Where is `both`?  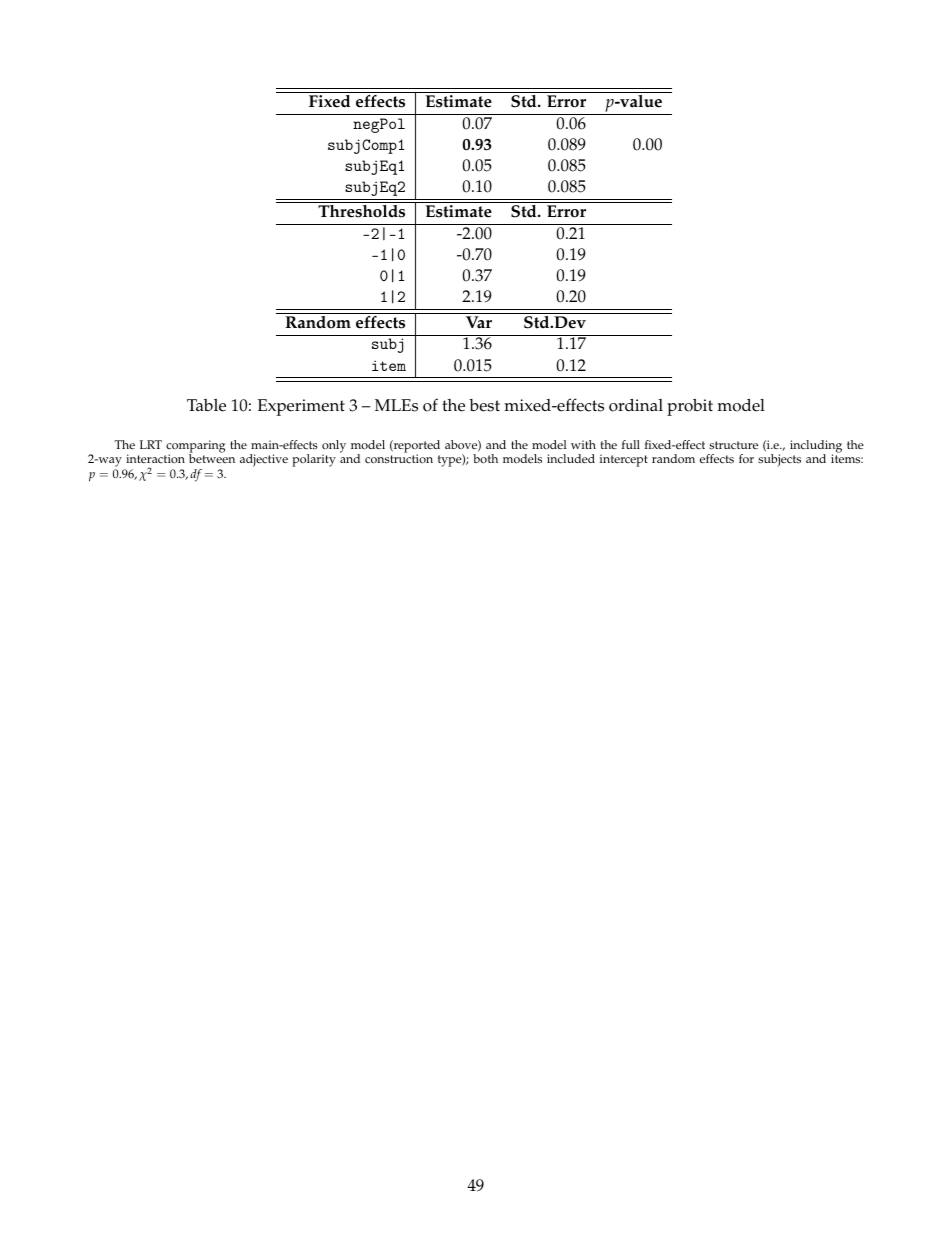 both is located at coordinates (485, 459).
